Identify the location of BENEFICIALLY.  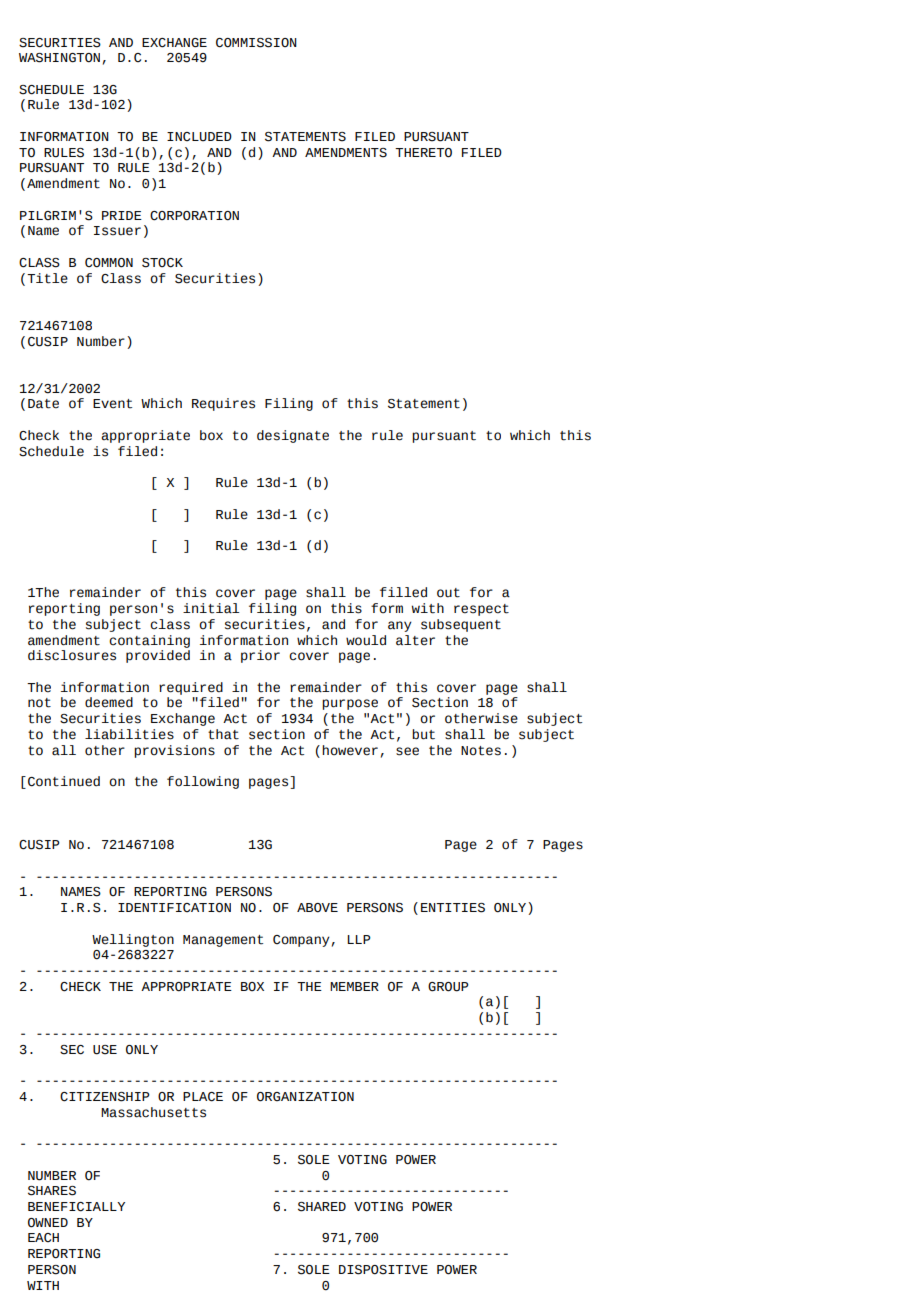
(76, 1207).
